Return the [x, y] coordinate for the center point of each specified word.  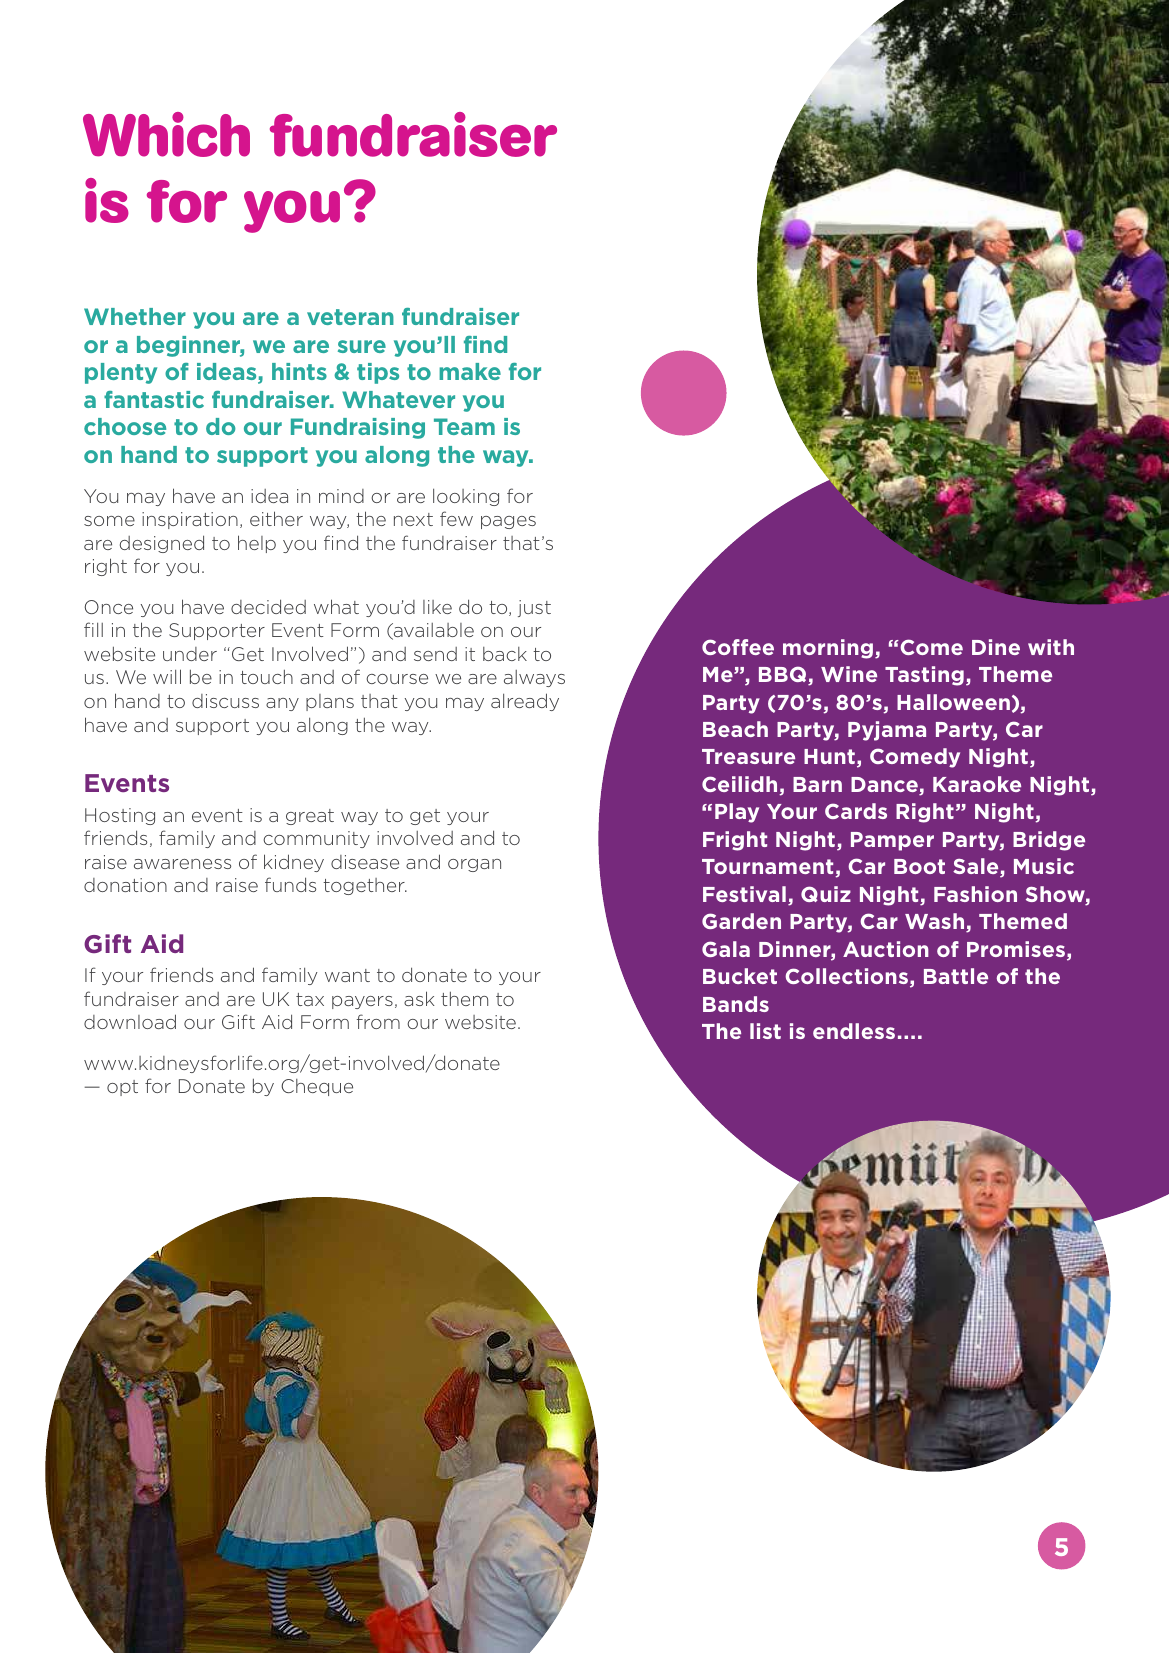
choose [125, 426]
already [525, 702]
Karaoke [977, 784]
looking [466, 497]
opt [122, 1088]
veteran [350, 317]
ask [419, 998]
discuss [225, 701]
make [470, 371]
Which [166, 134]
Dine [996, 647]
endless [854, 1031]
